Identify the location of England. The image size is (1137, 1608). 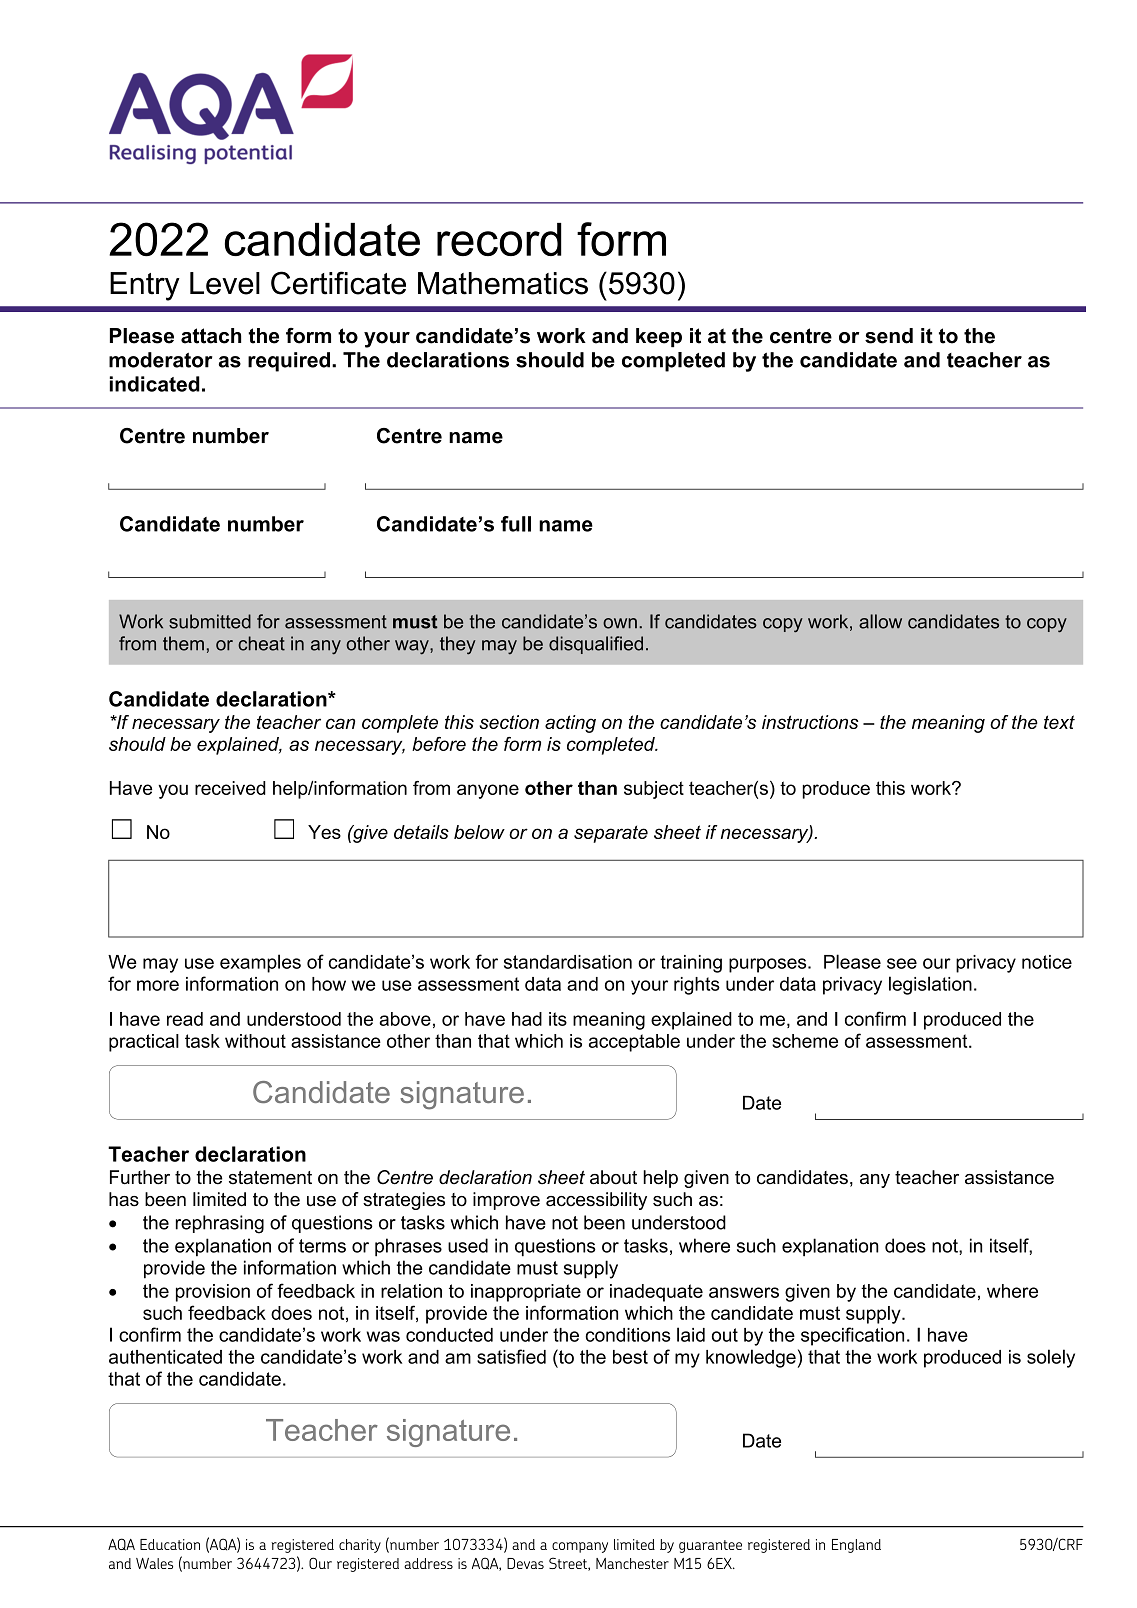
(856, 1546).
